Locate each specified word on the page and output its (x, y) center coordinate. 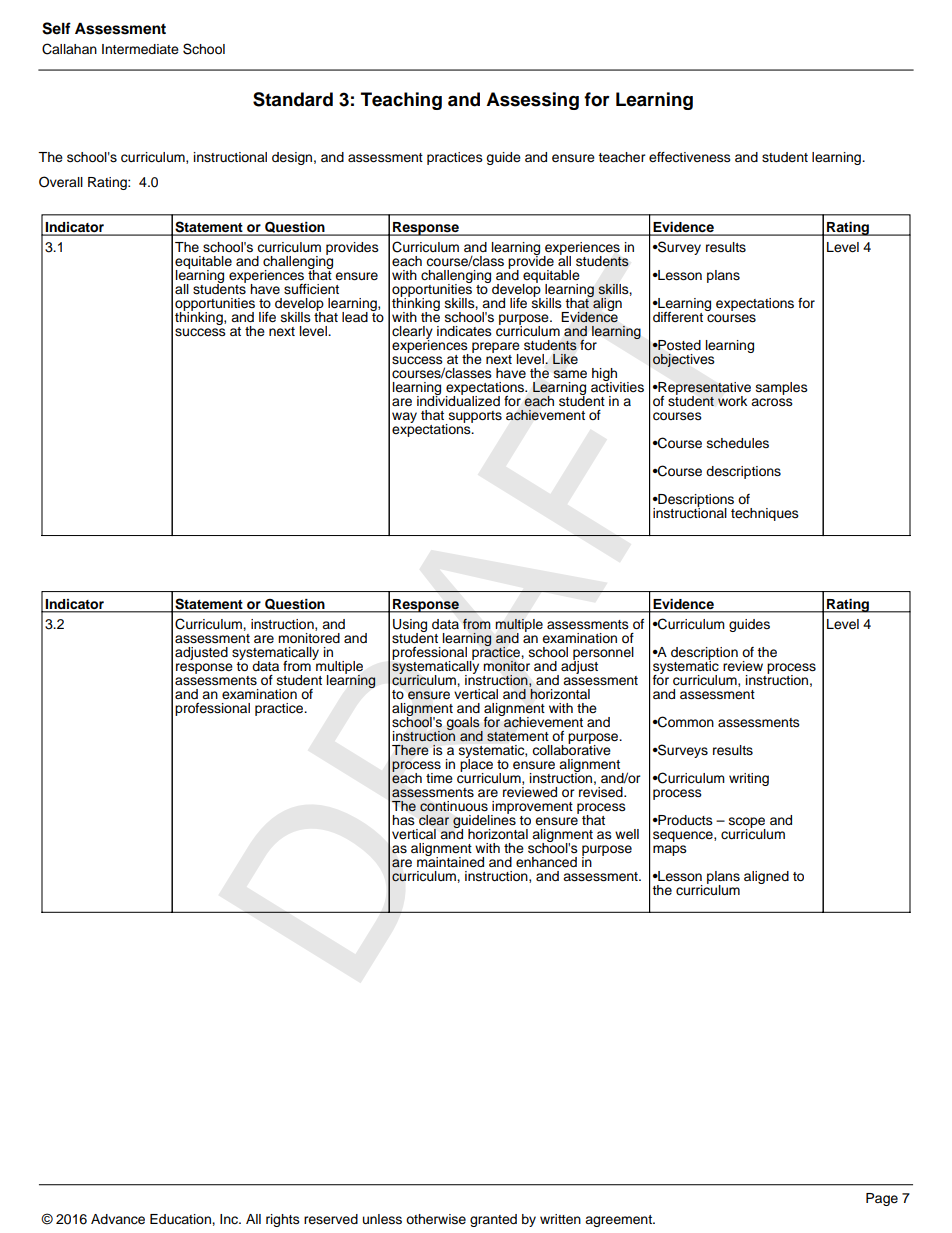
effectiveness (690, 157)
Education (181, 1219)
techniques (765, 514)
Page (882, 1199)
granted (493, 1220)
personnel (603, 654)
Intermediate (140, 49)
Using (410, 626)
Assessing (532, 101)
